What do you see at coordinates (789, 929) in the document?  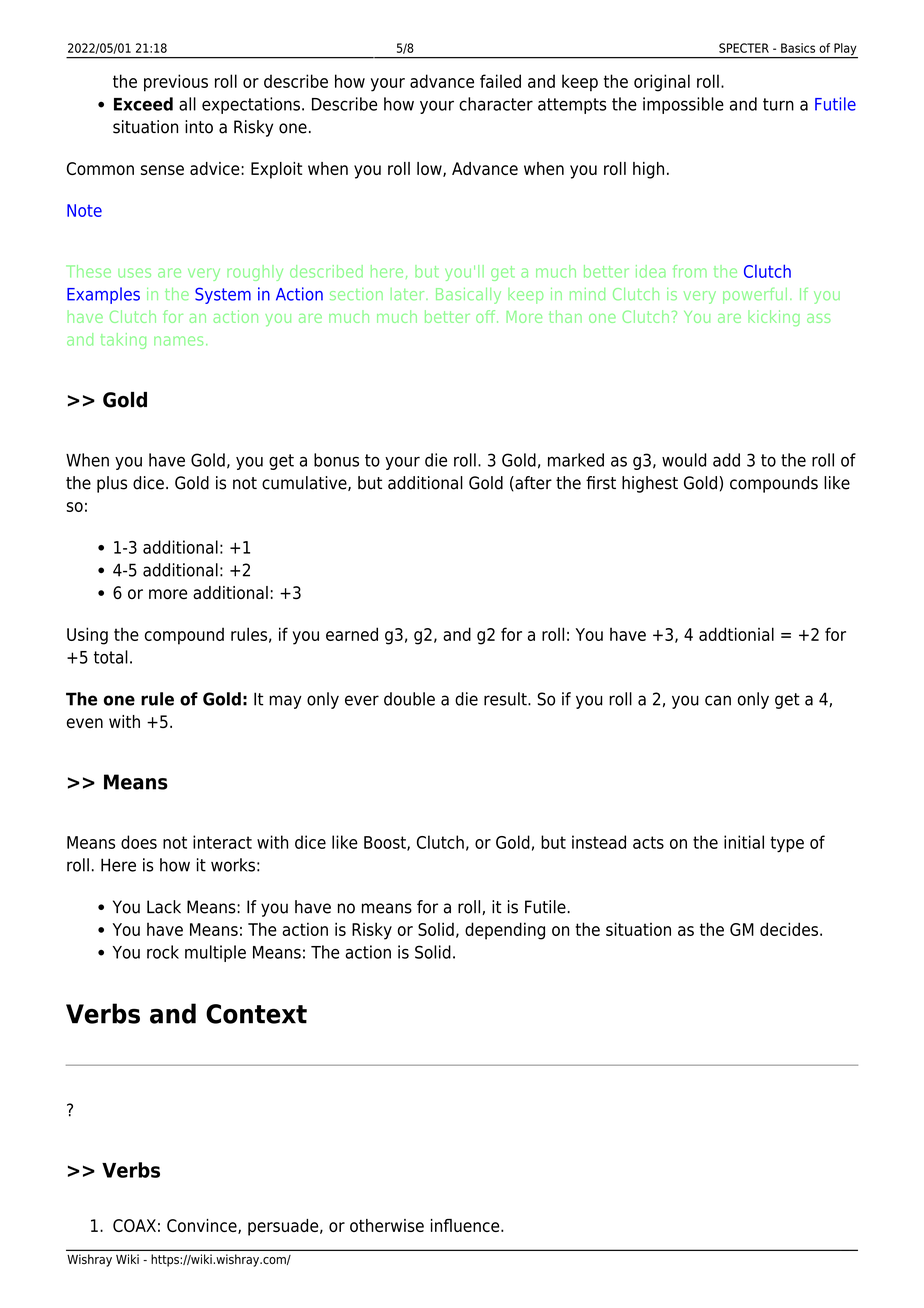 I see `decides` at bounding box center [789, 929].
